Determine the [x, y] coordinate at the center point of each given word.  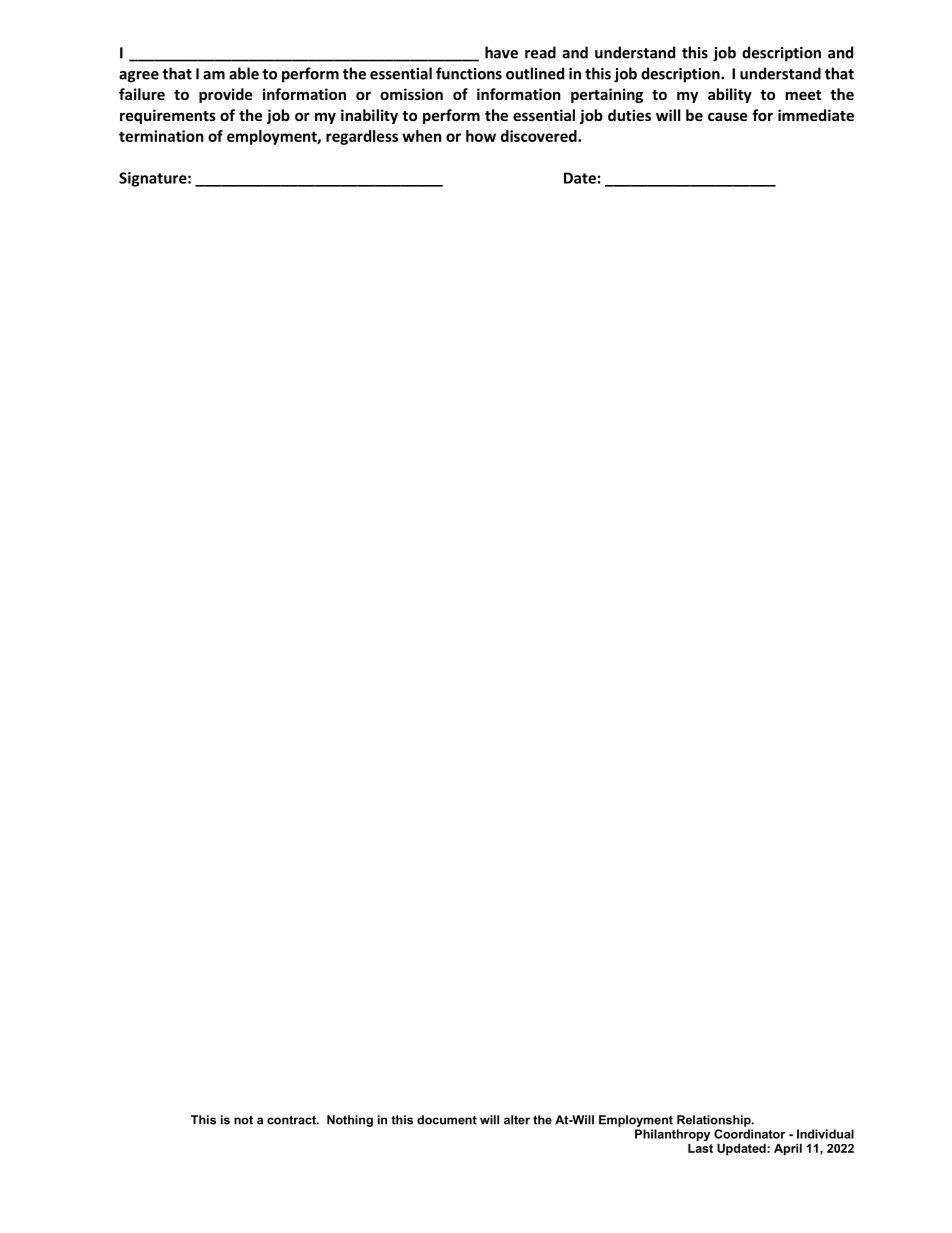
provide [226, 95]
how [481, 136]
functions [469, 73]
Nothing [350, 1121]
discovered [540, 136]
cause [728, 116]
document [447, 1120]
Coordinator [749, 1134]
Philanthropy [672, 1135]
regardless [362, 137]
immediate [816, 115]
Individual [825, 1134]
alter [517, 1120]
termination [161, 136]
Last [700, 1148]
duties [629, 115]
